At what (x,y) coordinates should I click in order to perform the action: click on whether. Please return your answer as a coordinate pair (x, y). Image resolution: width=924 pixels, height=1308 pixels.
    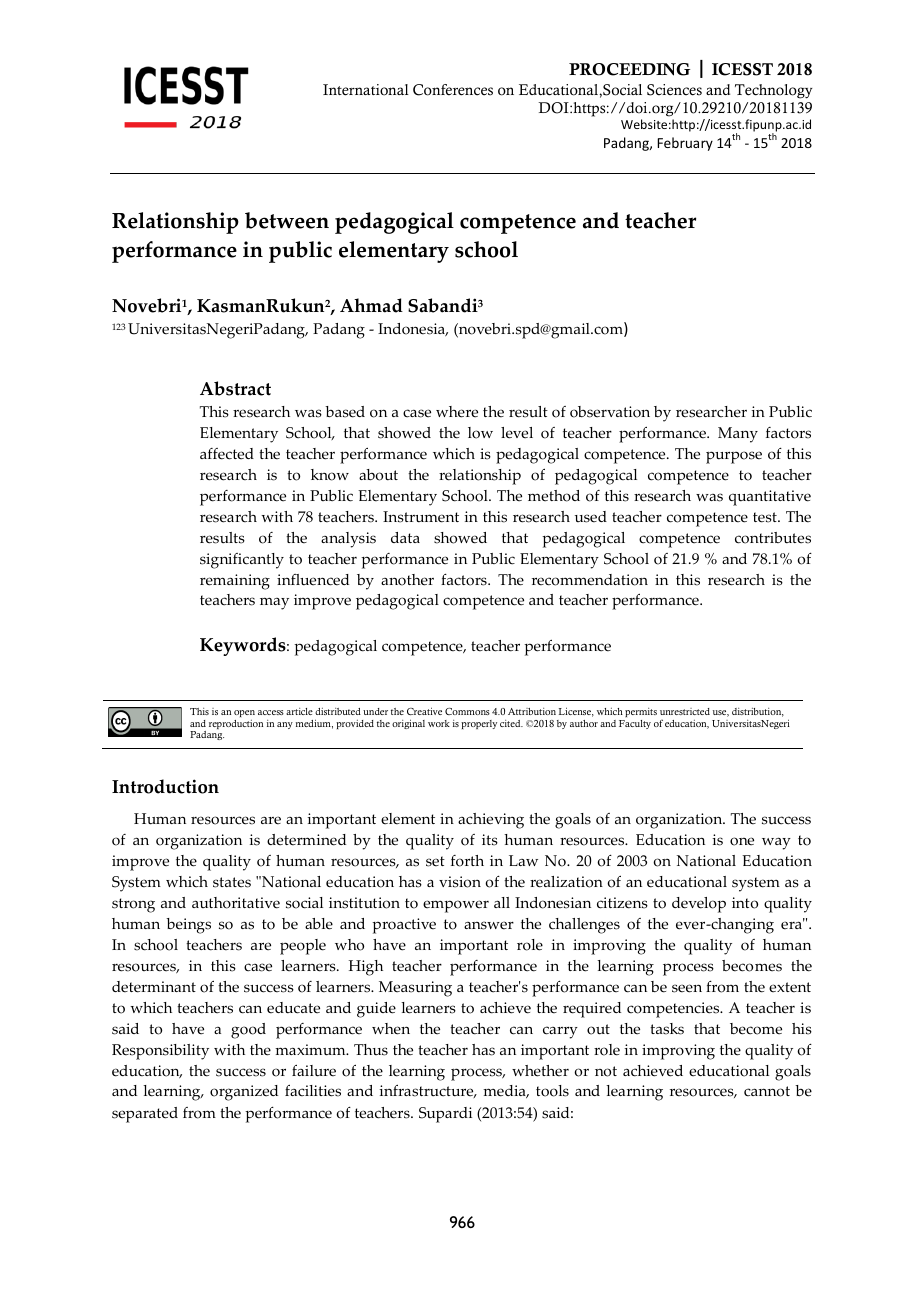
    Looking at the image, I should click on (540, 1071).
